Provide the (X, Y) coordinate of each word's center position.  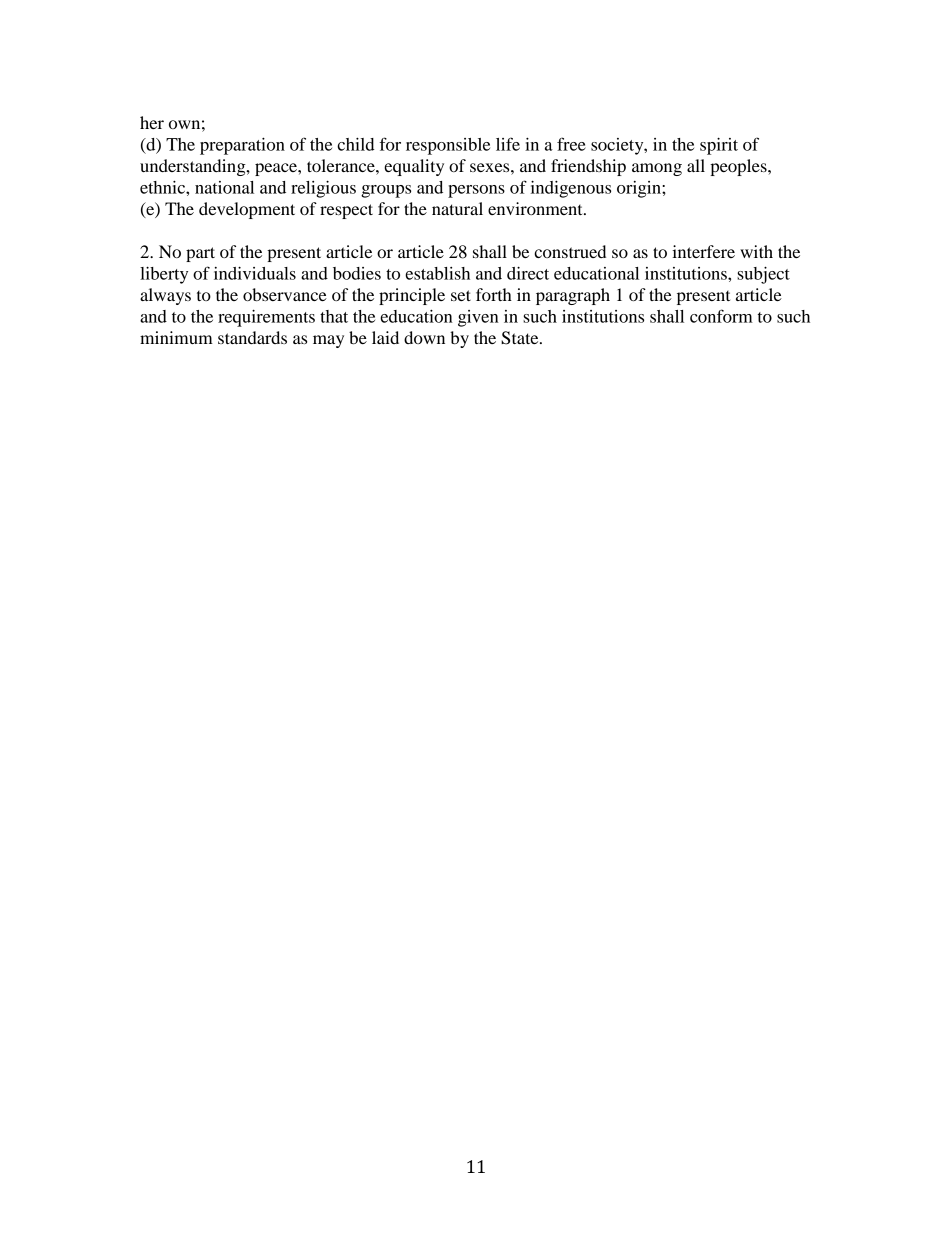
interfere (703, 251)
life (508, 144)
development (247, 210)
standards (252, 337)
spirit (719, 146)
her (152, 122)
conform (721, 316)
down (424, 337)
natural (457, 208)
